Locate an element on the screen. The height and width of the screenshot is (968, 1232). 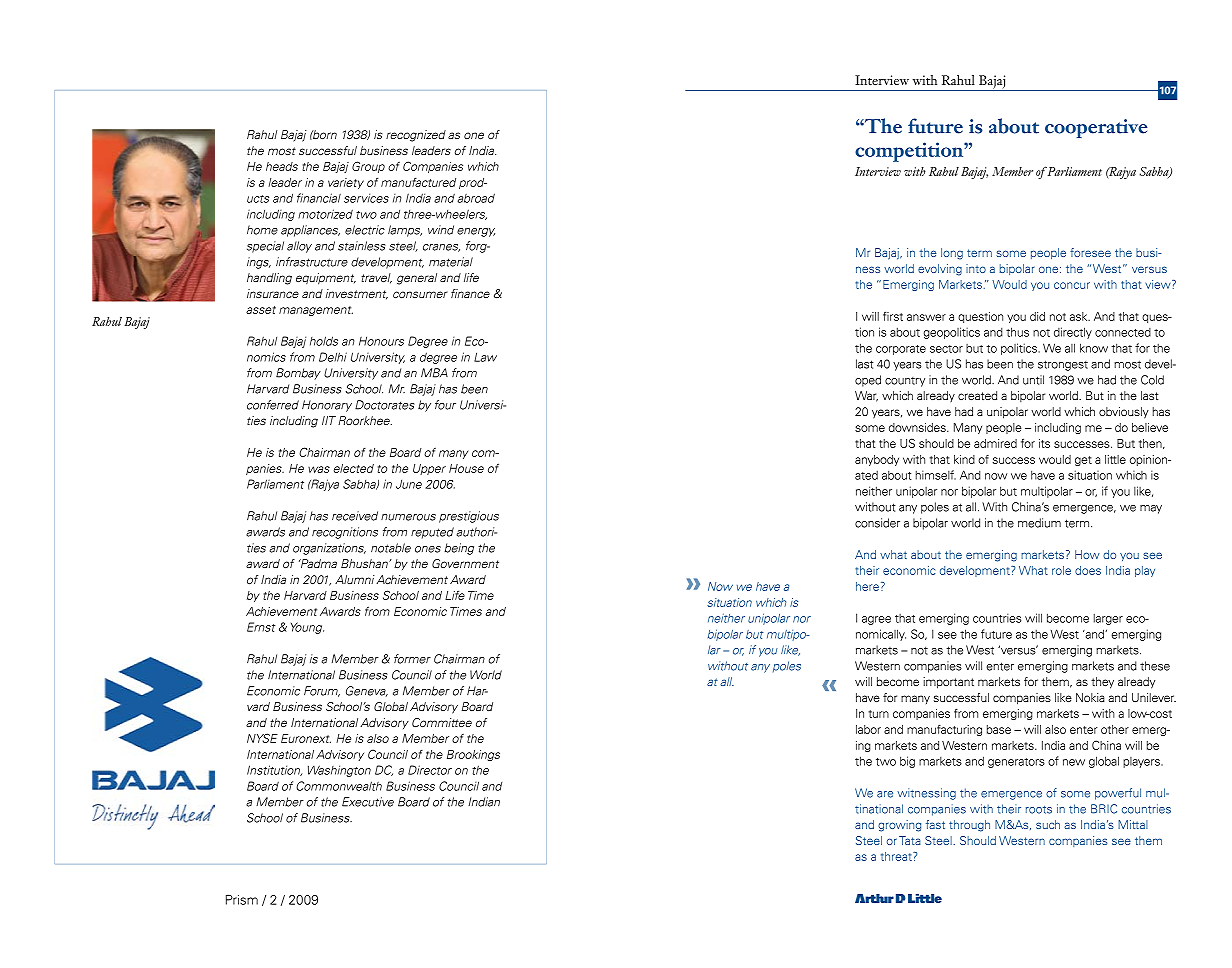
Prism is located at coordinates (242, 900).
